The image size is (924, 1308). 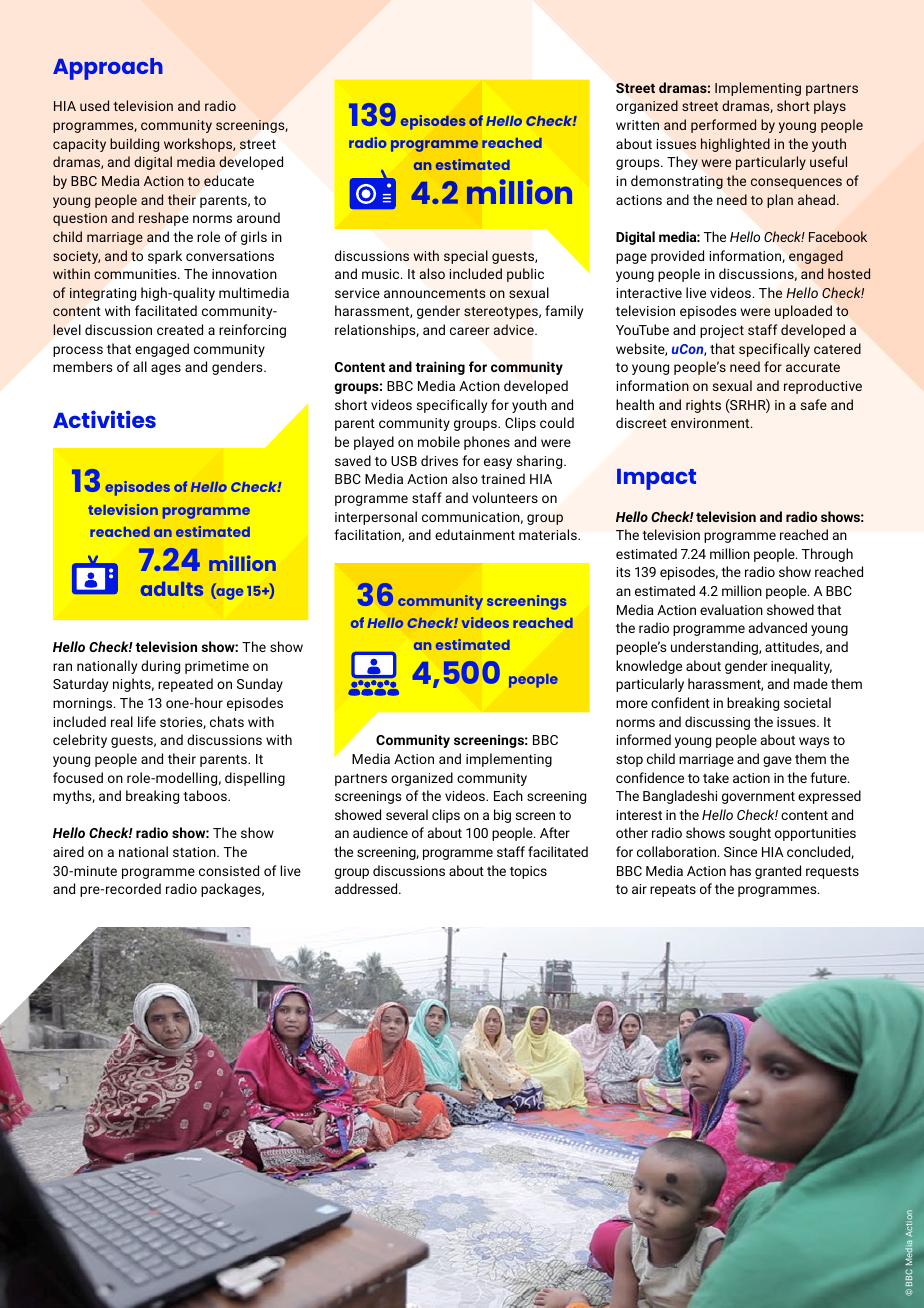 I want to click on performed, so click(x=723, y=126).
